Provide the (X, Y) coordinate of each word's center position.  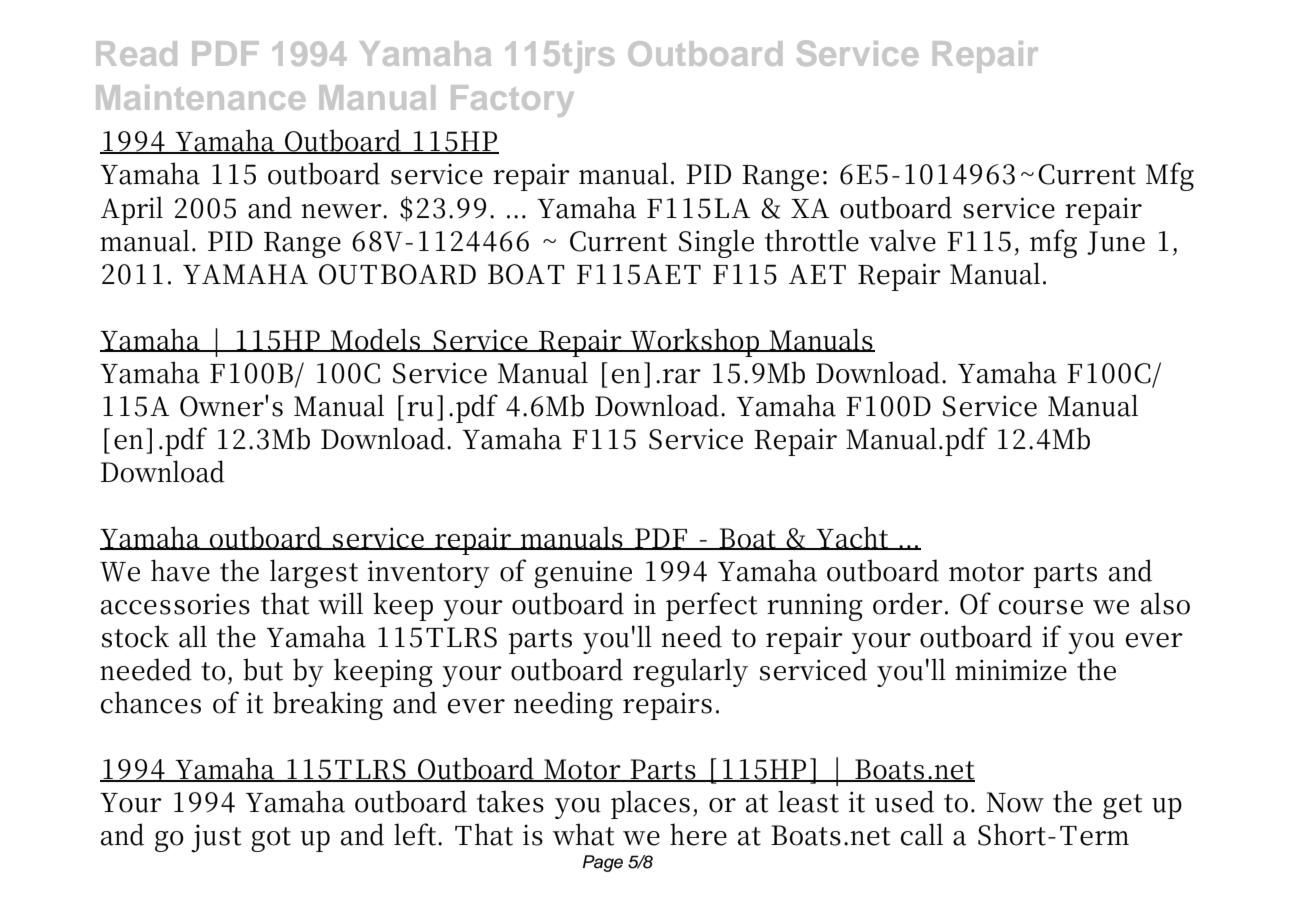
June (1116, 243)
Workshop (695, 342)
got (271, 839)
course (1041, 607)
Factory (512, 101)
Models (375, 340)
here (698, 834)
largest (314, 573)
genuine (583, 574)
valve (902, 240)
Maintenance (200, 97)
